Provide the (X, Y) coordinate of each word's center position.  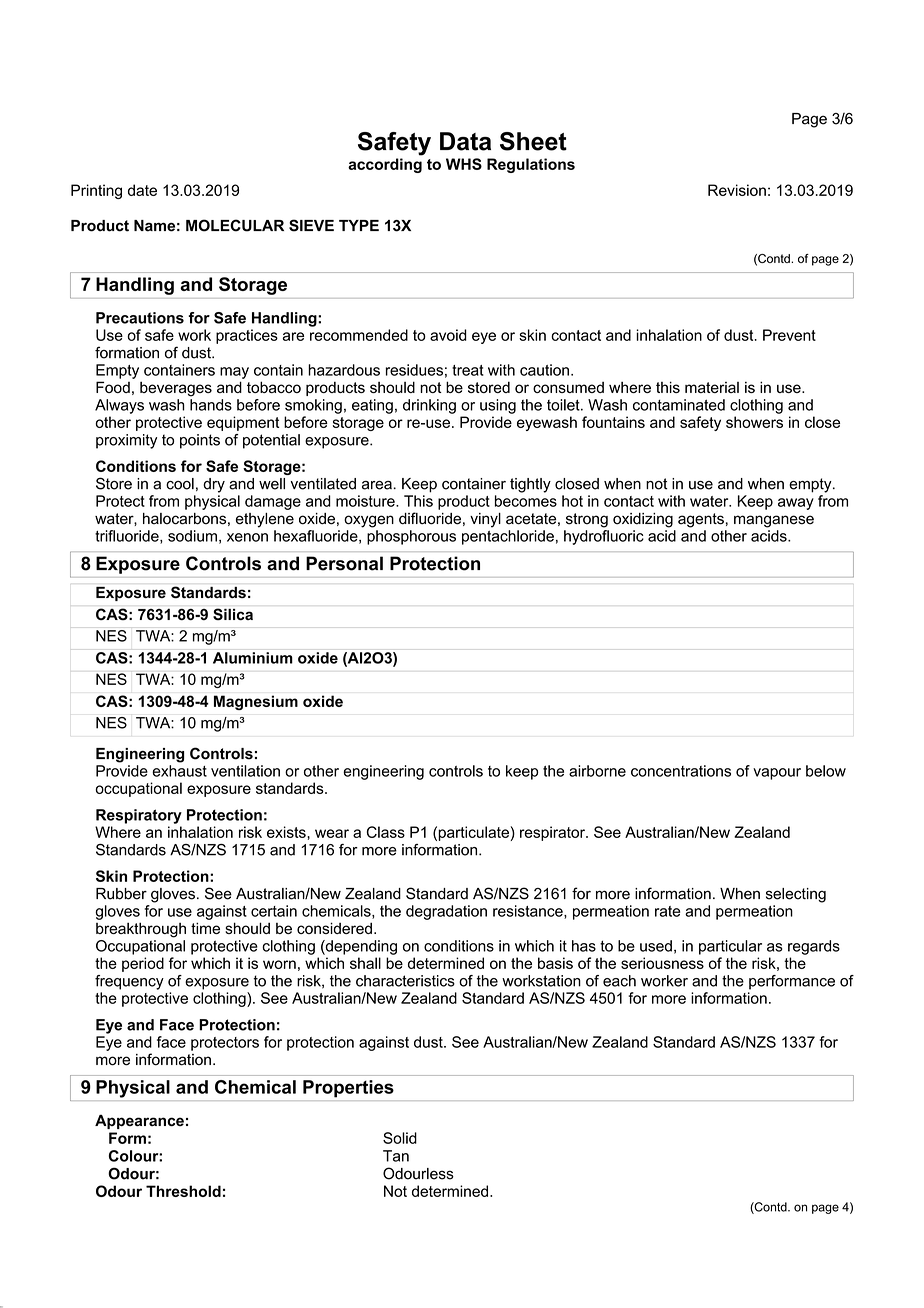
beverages (176, 389)
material (712, 387)
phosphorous (411, 537)
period (143, 964)
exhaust (179, 771)
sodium (192, 536)
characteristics (405, 981)
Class (386, 832)
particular (730, 947)
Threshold (183, 1191)
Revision (737, 190)
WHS (464, 164)
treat (468, 370)
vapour (777, 774)
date (142, 190)
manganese (774, 521)
